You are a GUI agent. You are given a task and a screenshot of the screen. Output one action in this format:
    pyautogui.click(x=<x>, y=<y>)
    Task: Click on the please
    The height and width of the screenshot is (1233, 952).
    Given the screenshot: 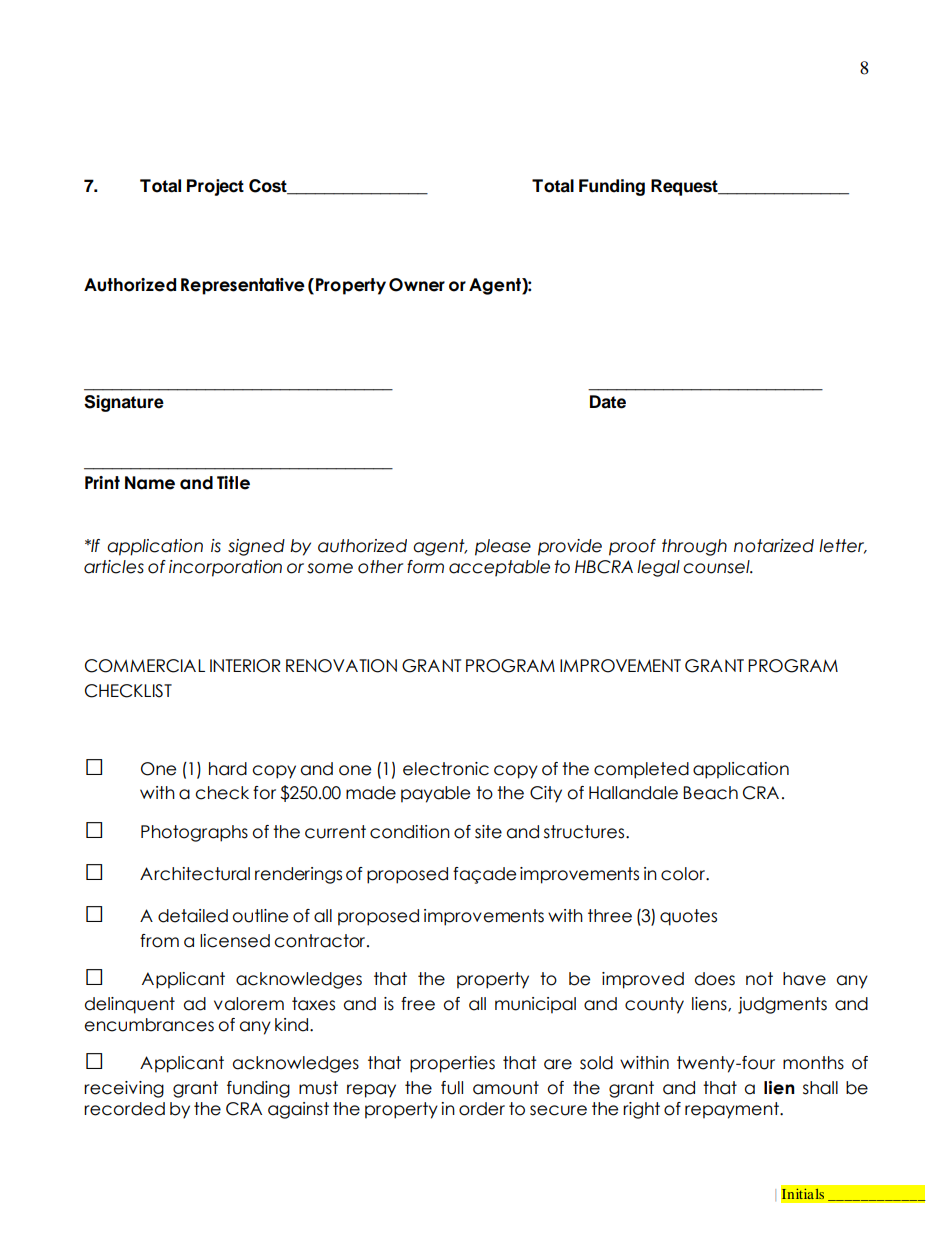 What is the action you would take?
    pyautogui.click(x=503, y=547)
